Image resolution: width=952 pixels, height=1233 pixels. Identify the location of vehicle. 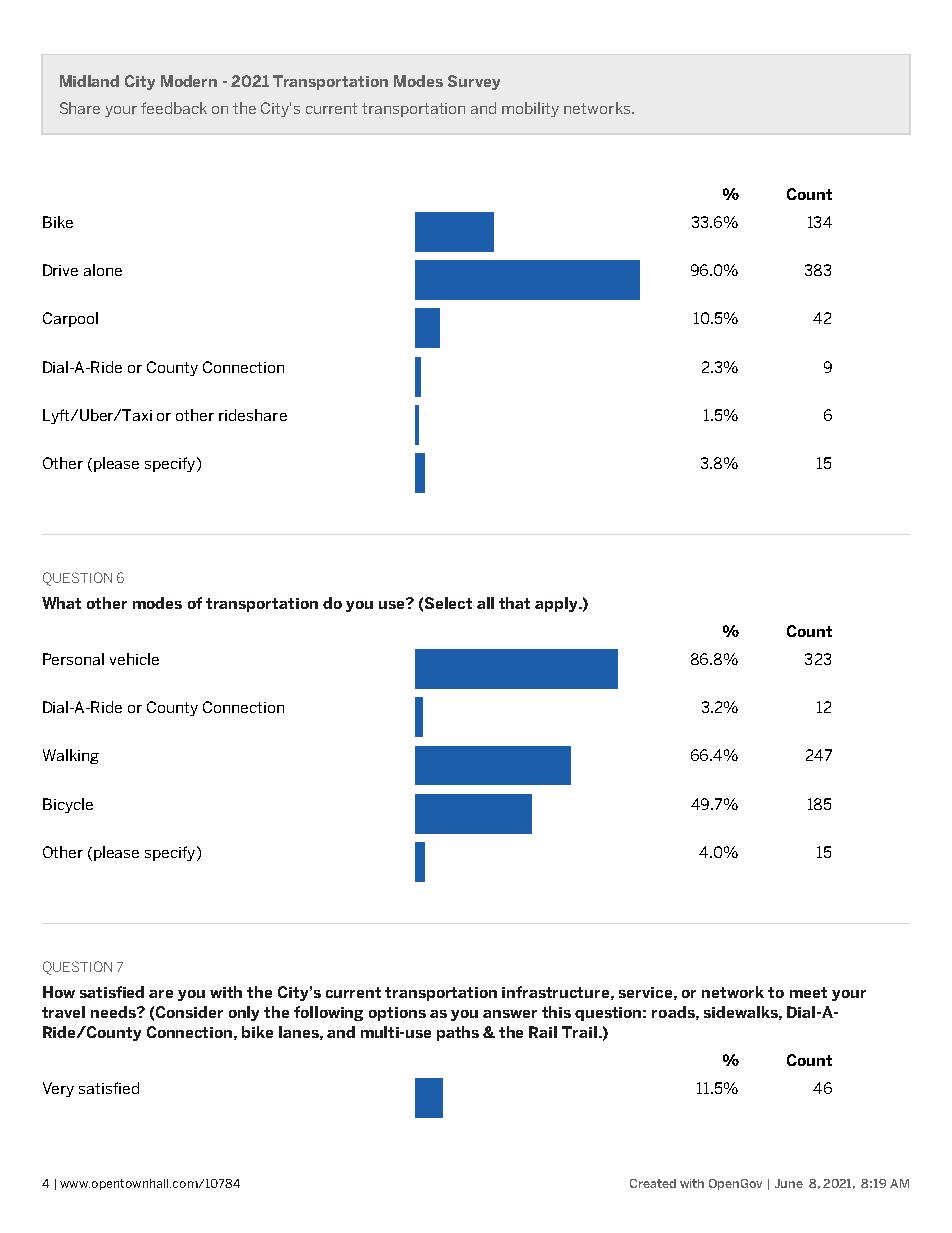
(134, 659).
